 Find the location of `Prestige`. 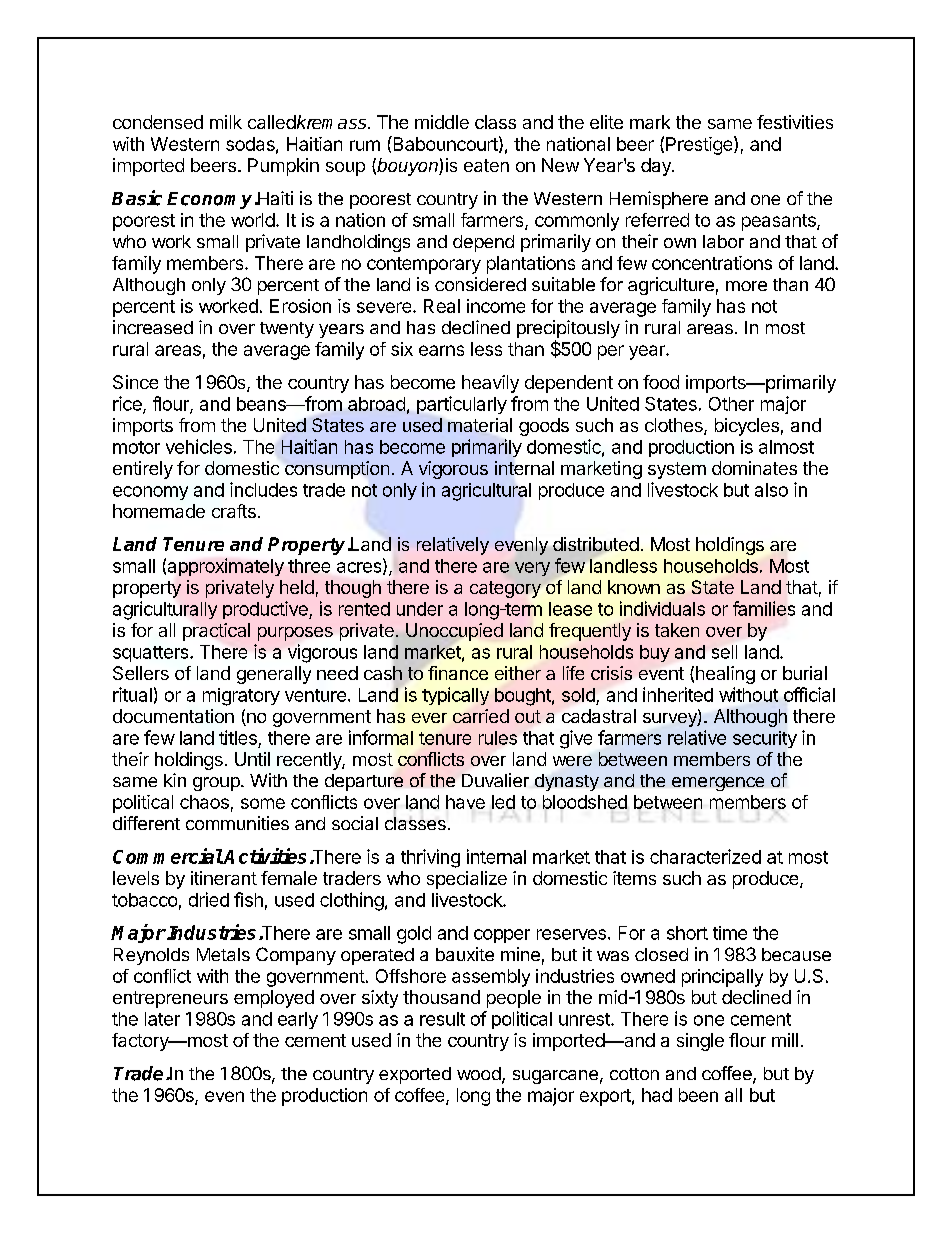

Prestige is located at coordinates (700, 145).
